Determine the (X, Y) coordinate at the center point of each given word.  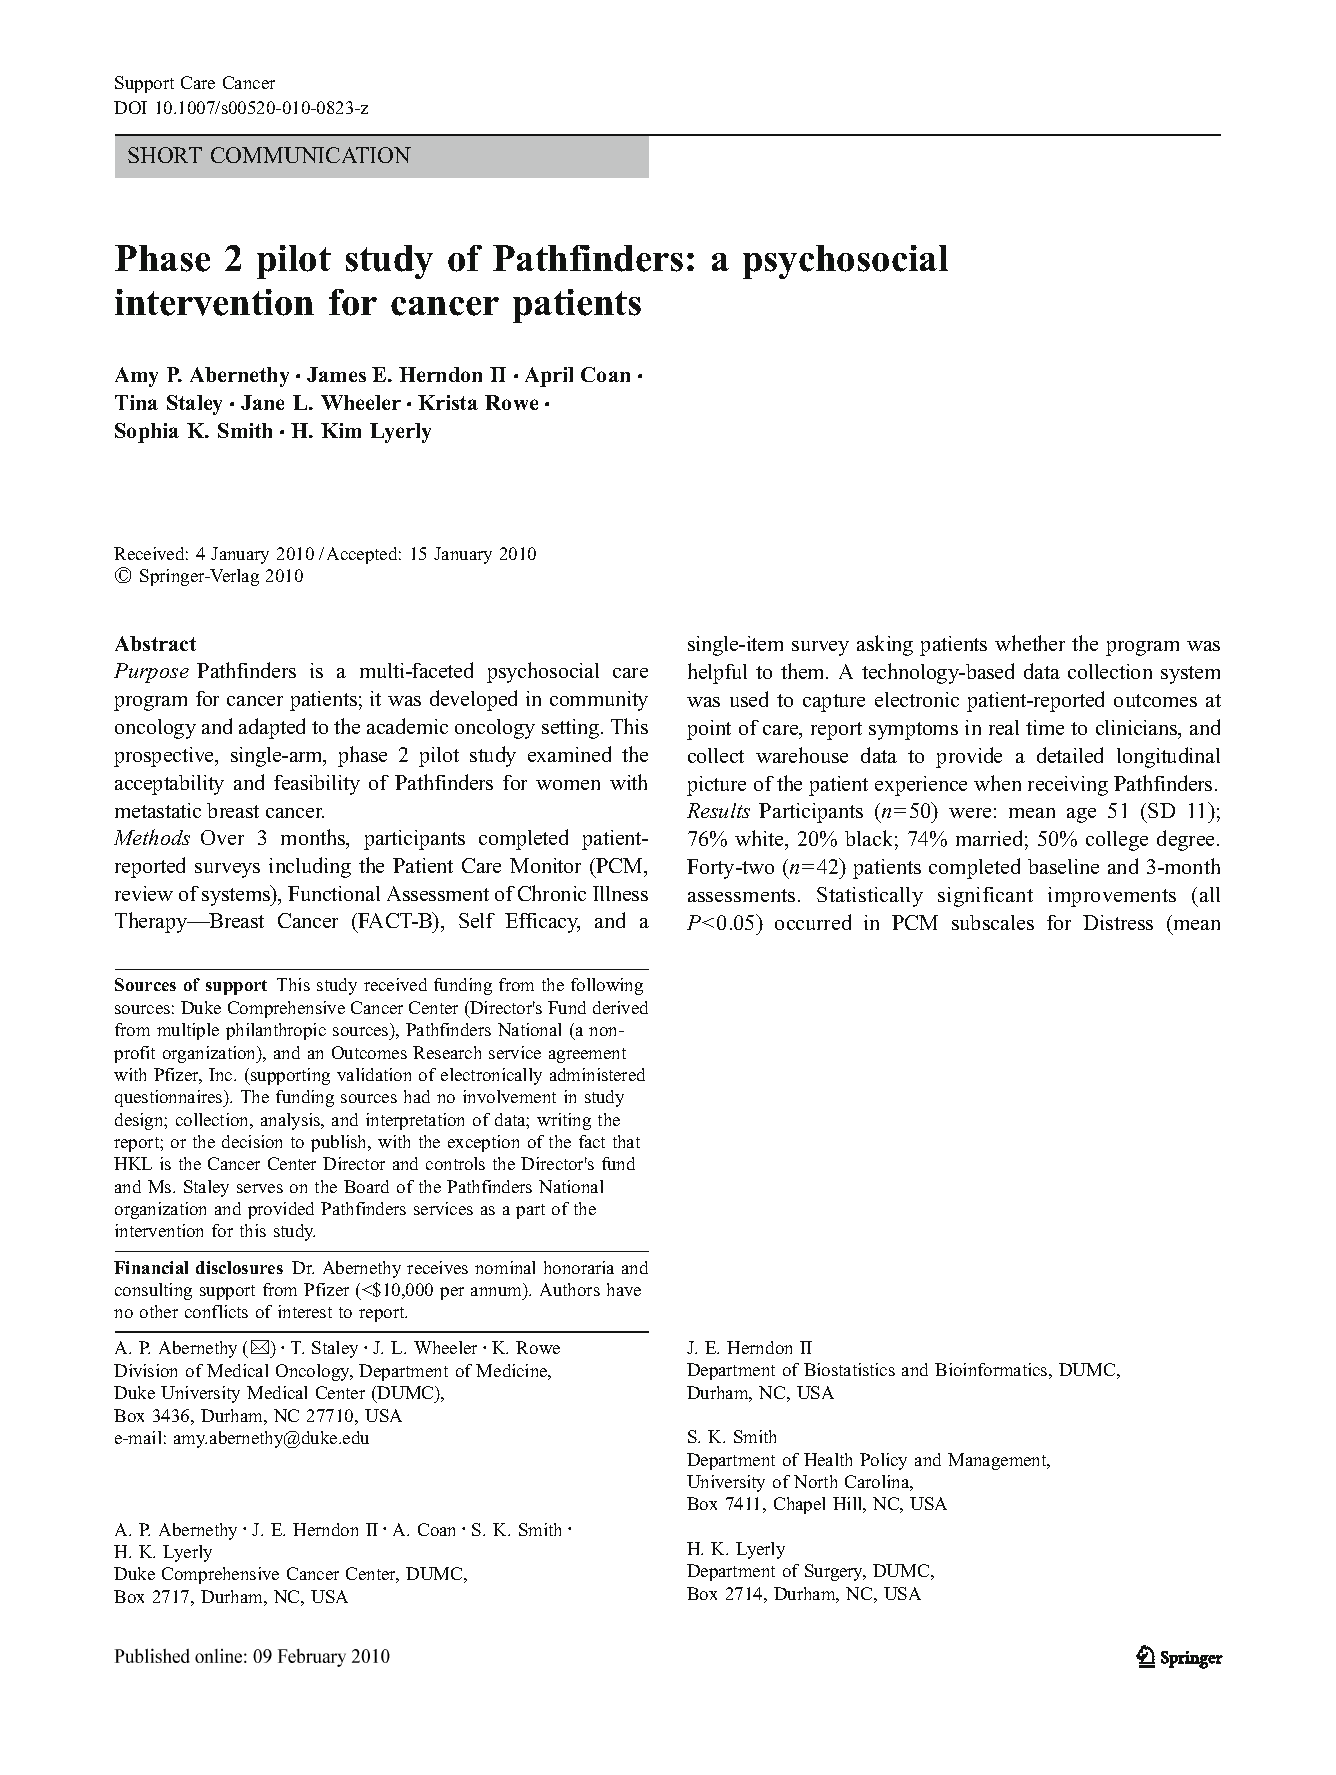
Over (222, 837)
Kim (341, 430)
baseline (1063, 866)
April (549, 377)
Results (718, 810)
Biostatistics (849, 1369)
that (626, 1141)
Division (145, 1370)
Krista (448, 402)
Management (998, 1461)
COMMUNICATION (311, 155)
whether (1030, 643)
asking (885, 645)
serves (260, 1188)
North (815, 1481)
